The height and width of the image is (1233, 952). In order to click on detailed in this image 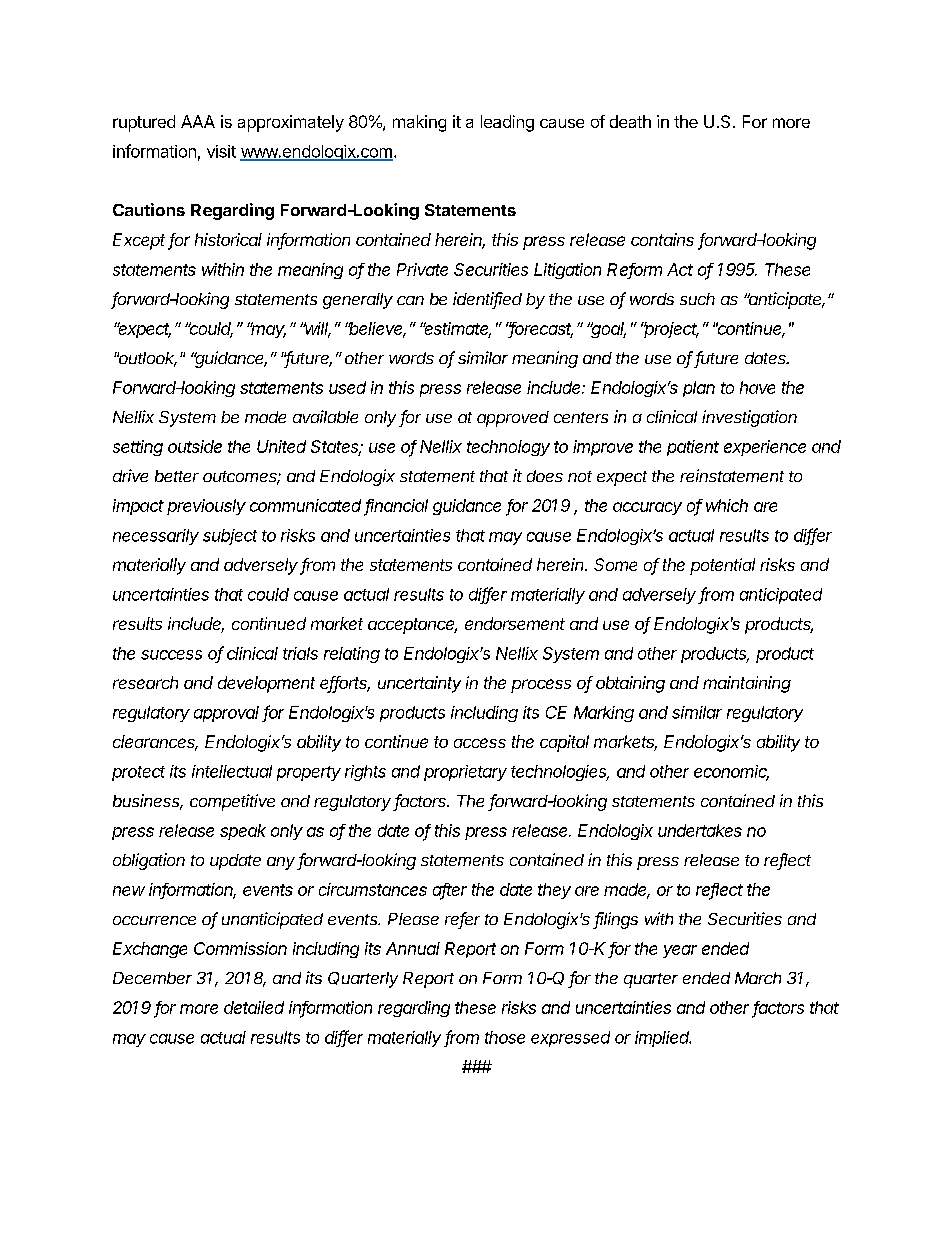, I will do `click(254, 1007)`.
